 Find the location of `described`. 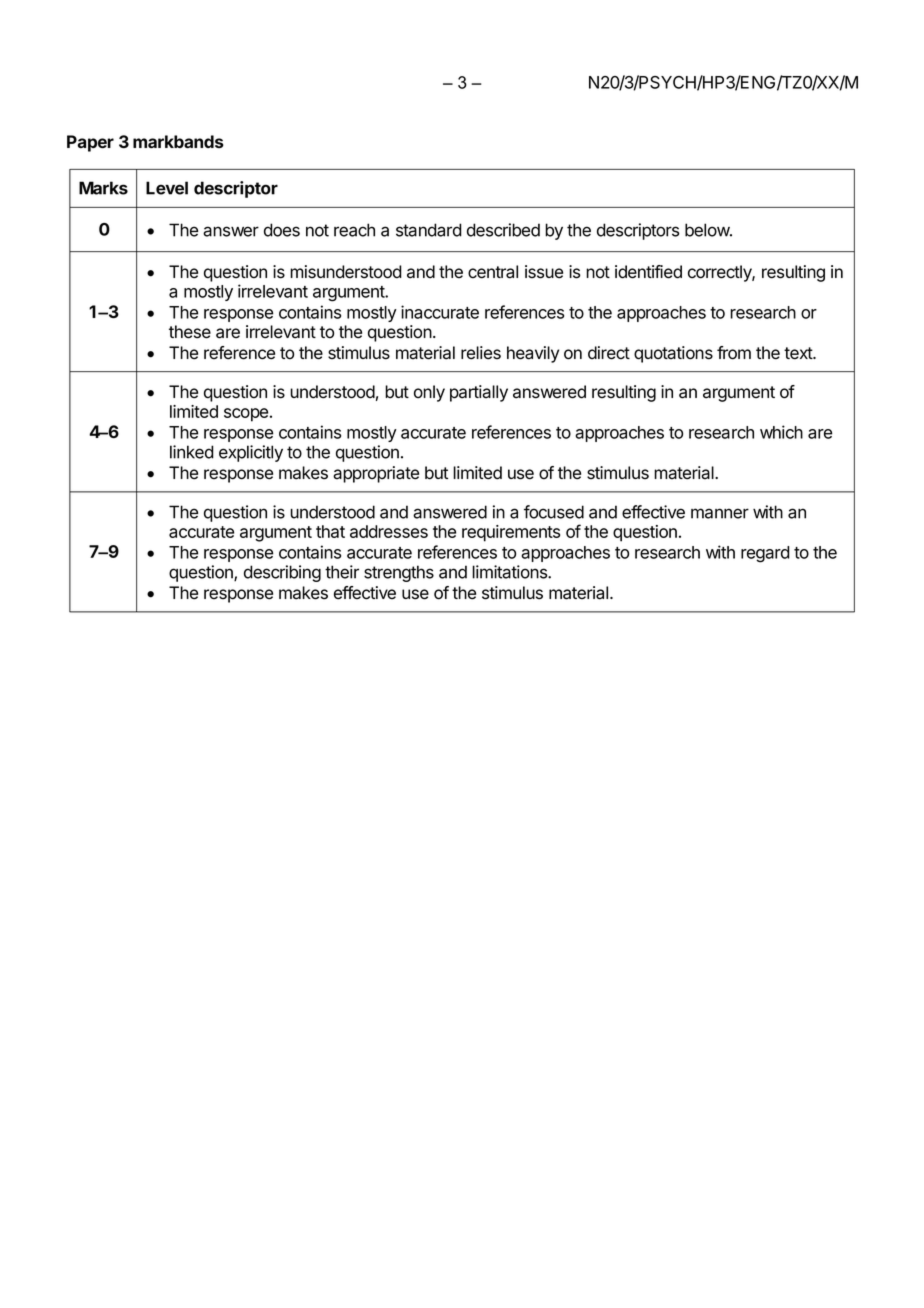

described is located at coordinates (503, 230).
